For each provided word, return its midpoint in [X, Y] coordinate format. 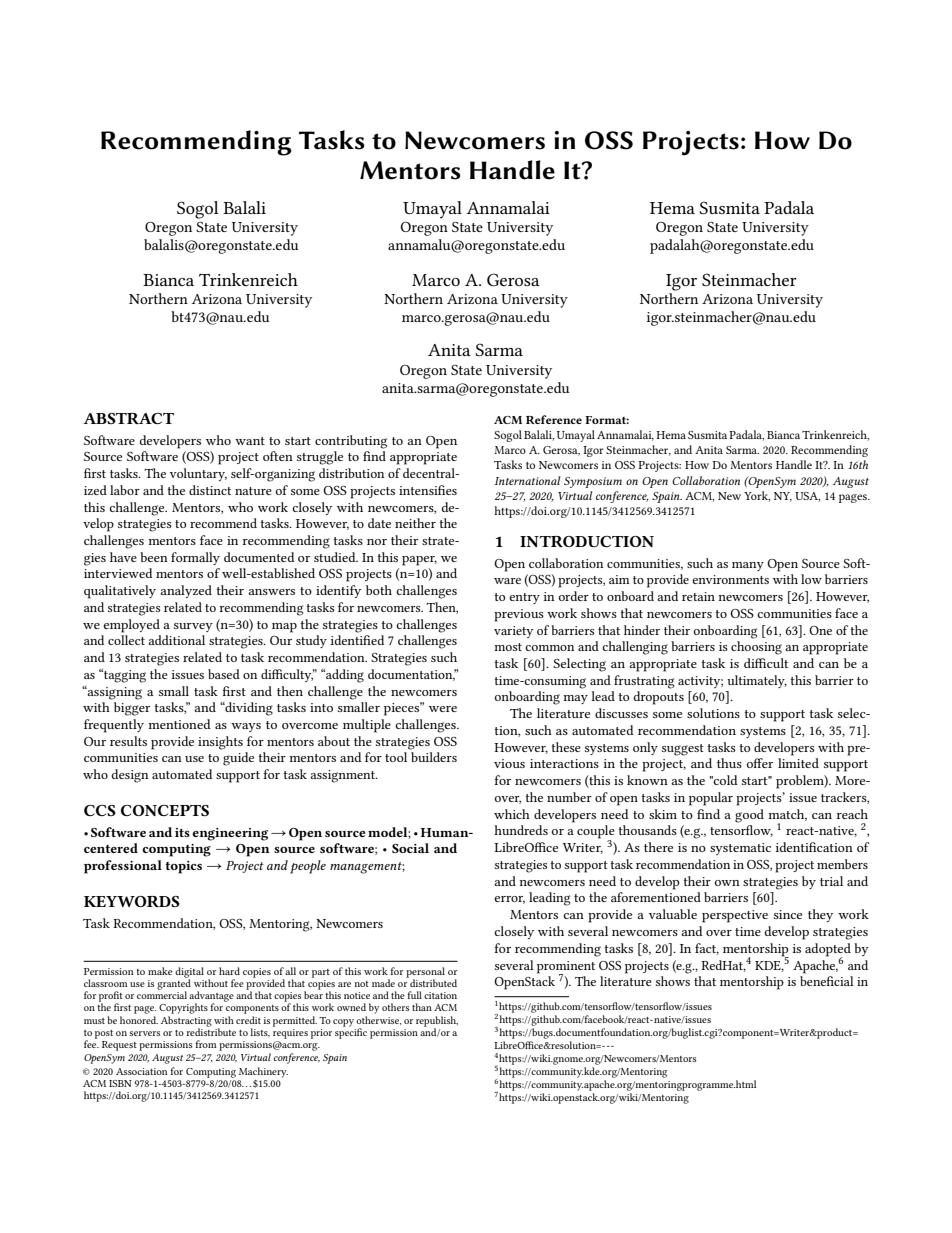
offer [760, 763]
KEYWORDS [132, 901]
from [206, 1044]
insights [220, 743]
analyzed [186, 591]
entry [524, 598]
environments [730, 579]
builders [434, 757]
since [788, 914]
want [250, 441]
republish [437, 1022]
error [509, 900]
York [757, 496]
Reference [554, 419]
